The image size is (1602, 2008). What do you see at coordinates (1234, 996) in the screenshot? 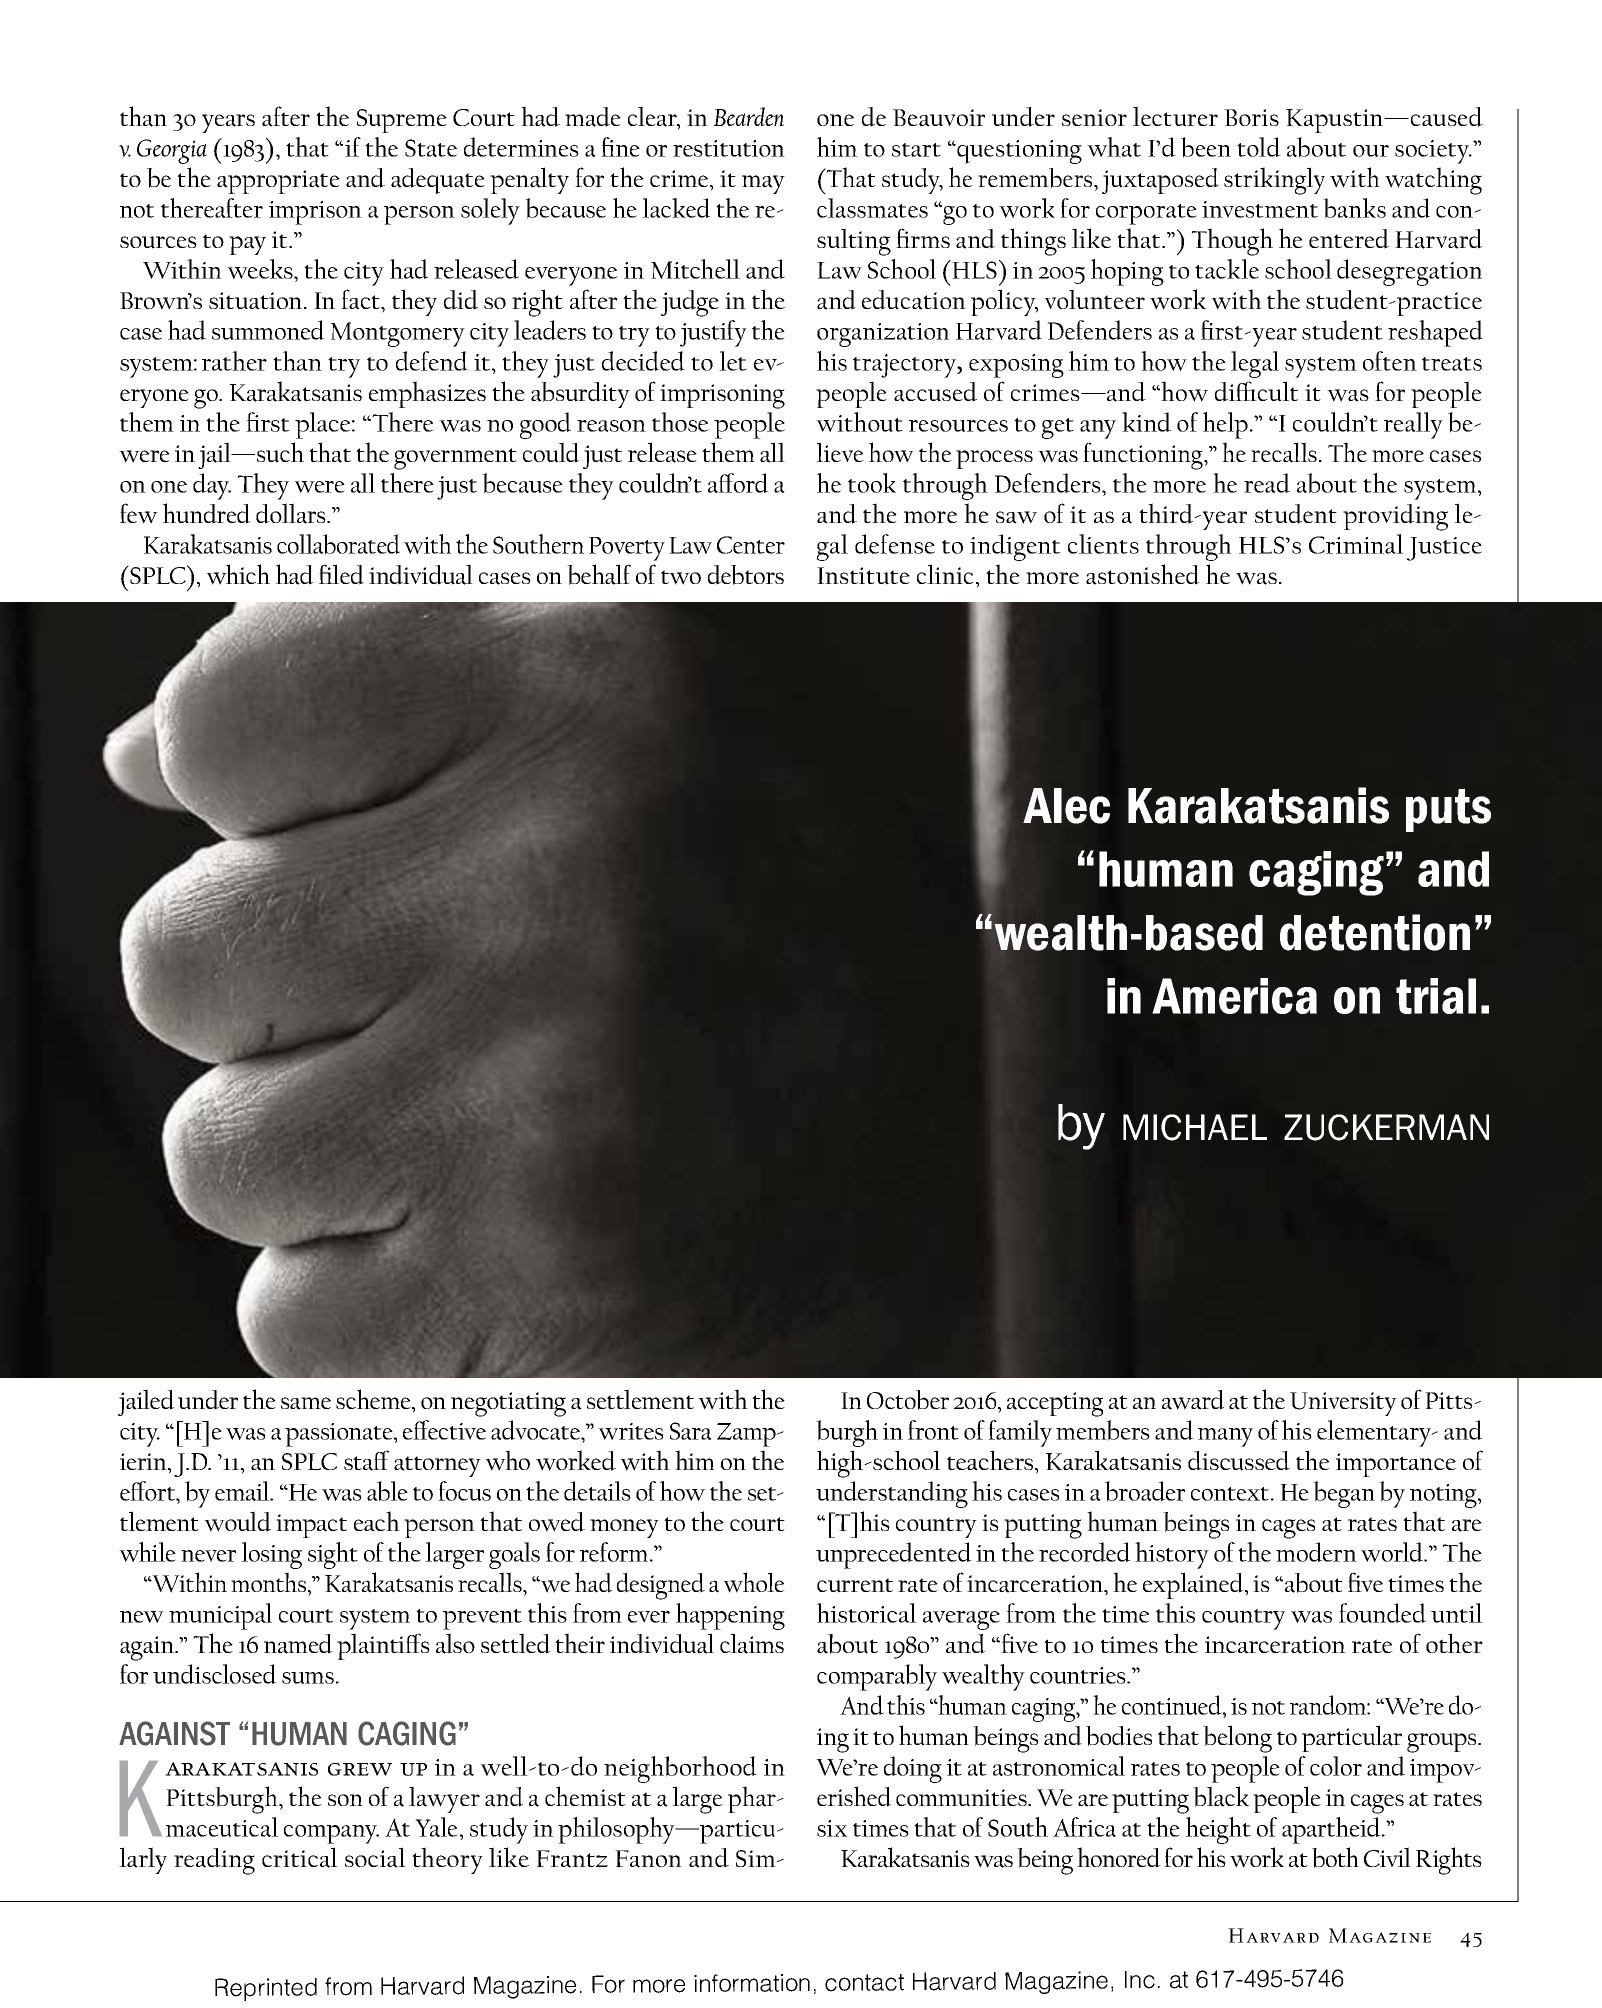
I see `America` at bounding box center [1234, 996].
